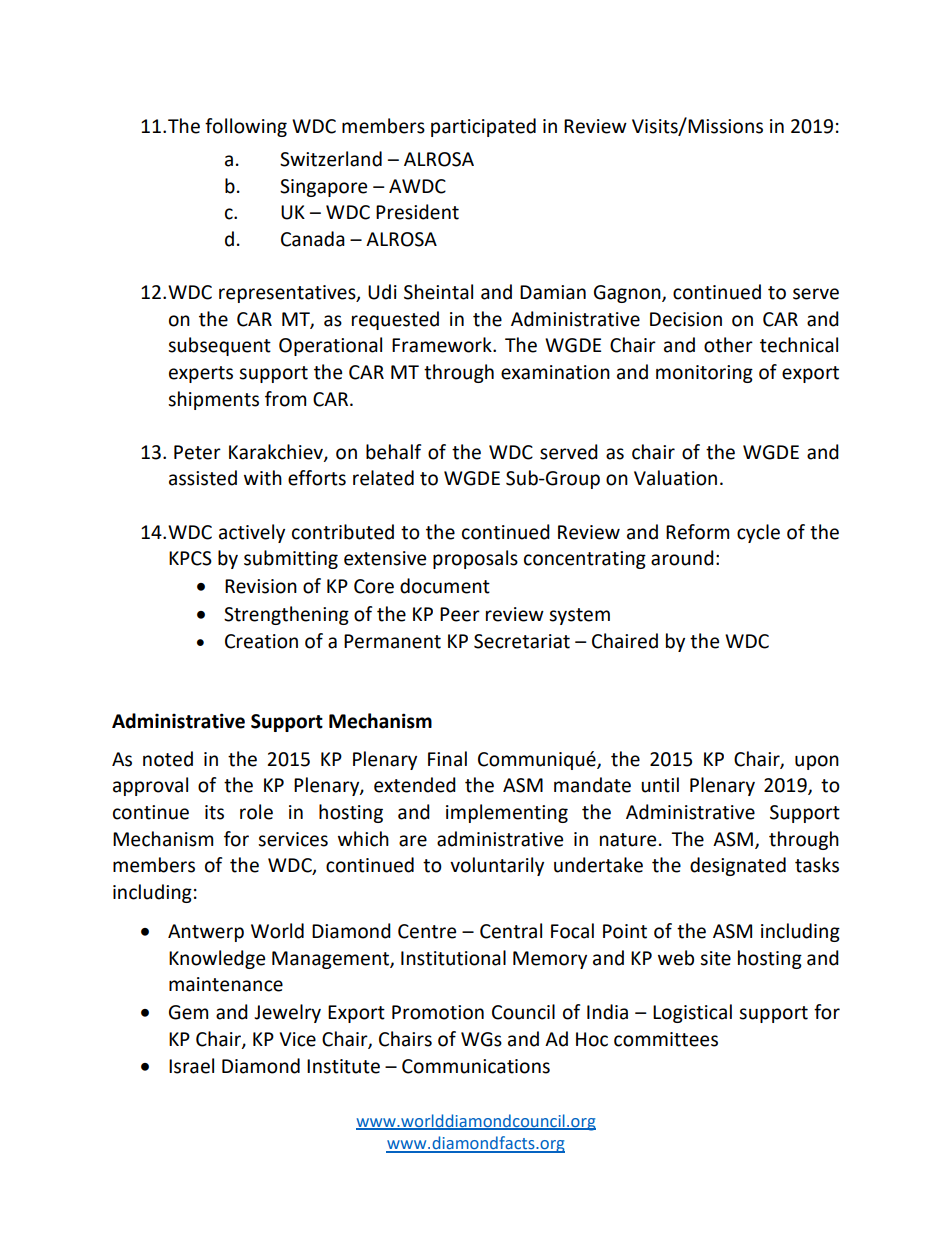  What do you see at coordinates (628, 294) in the screenshot?
I see `Gagnon` at bounding box center [628, 294].
